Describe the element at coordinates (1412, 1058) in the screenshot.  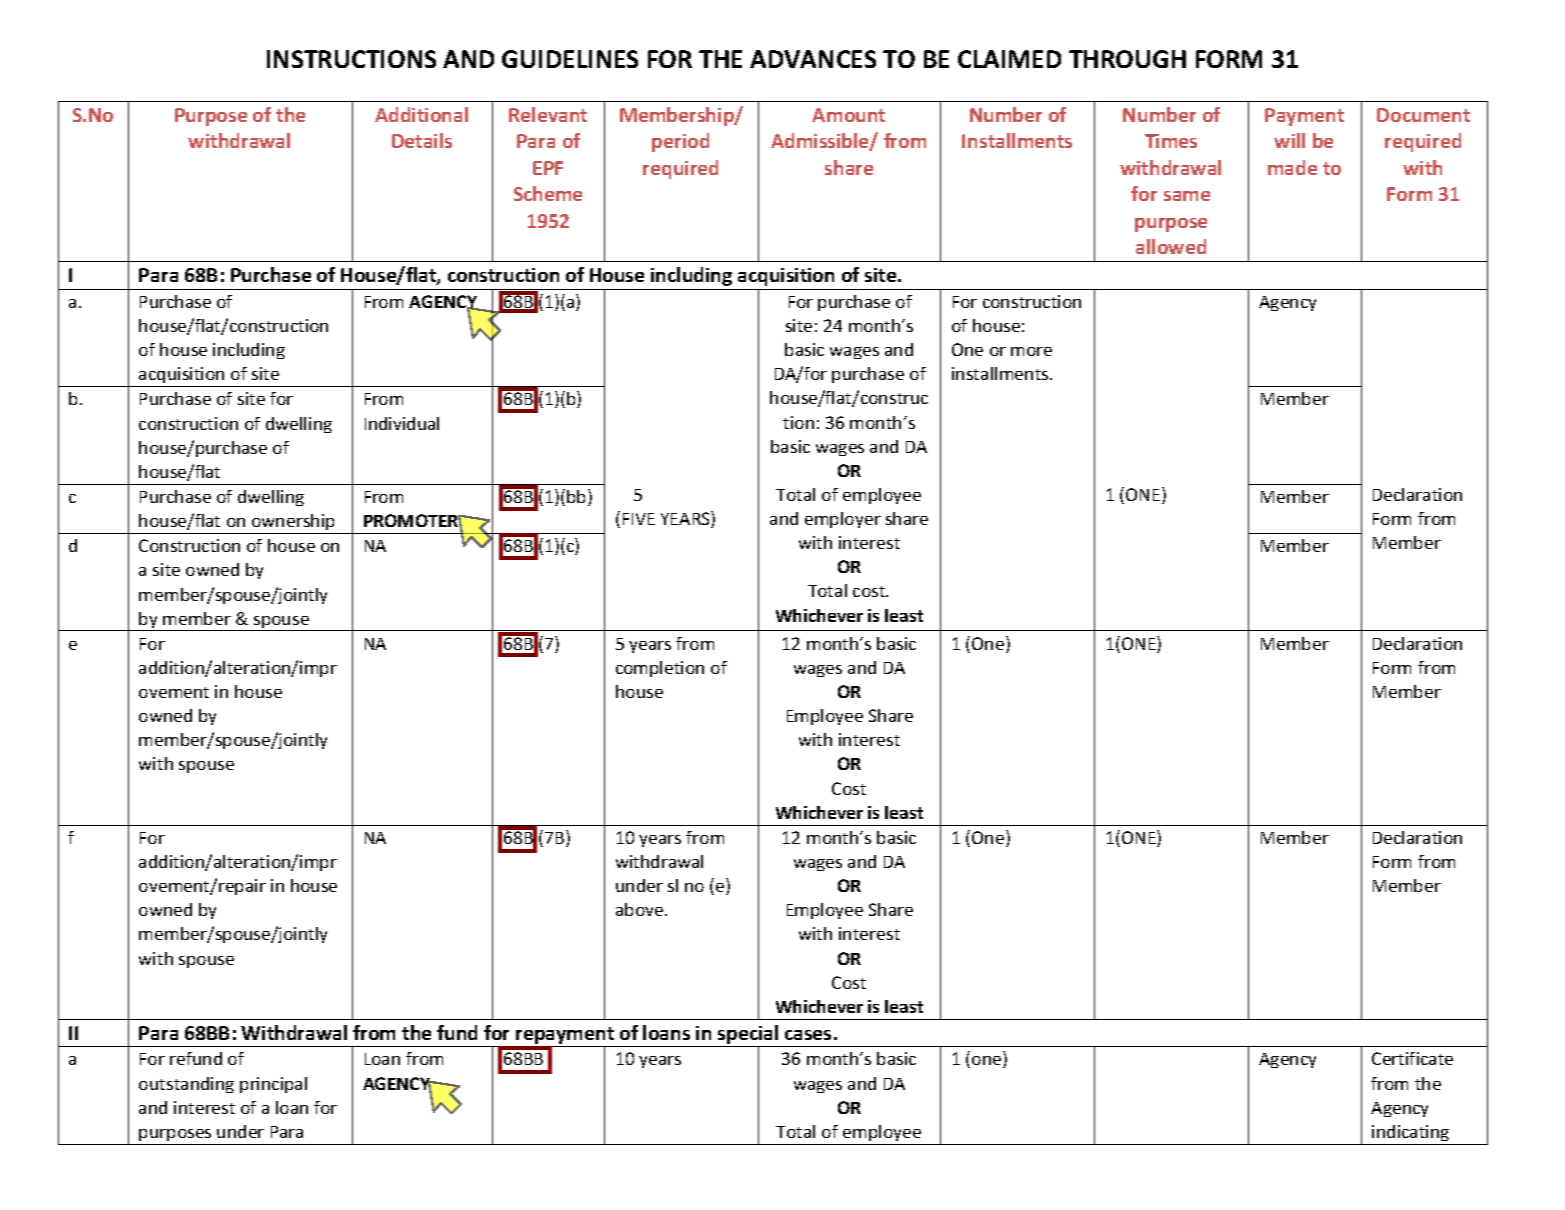
I see `Certificate` at that location.
